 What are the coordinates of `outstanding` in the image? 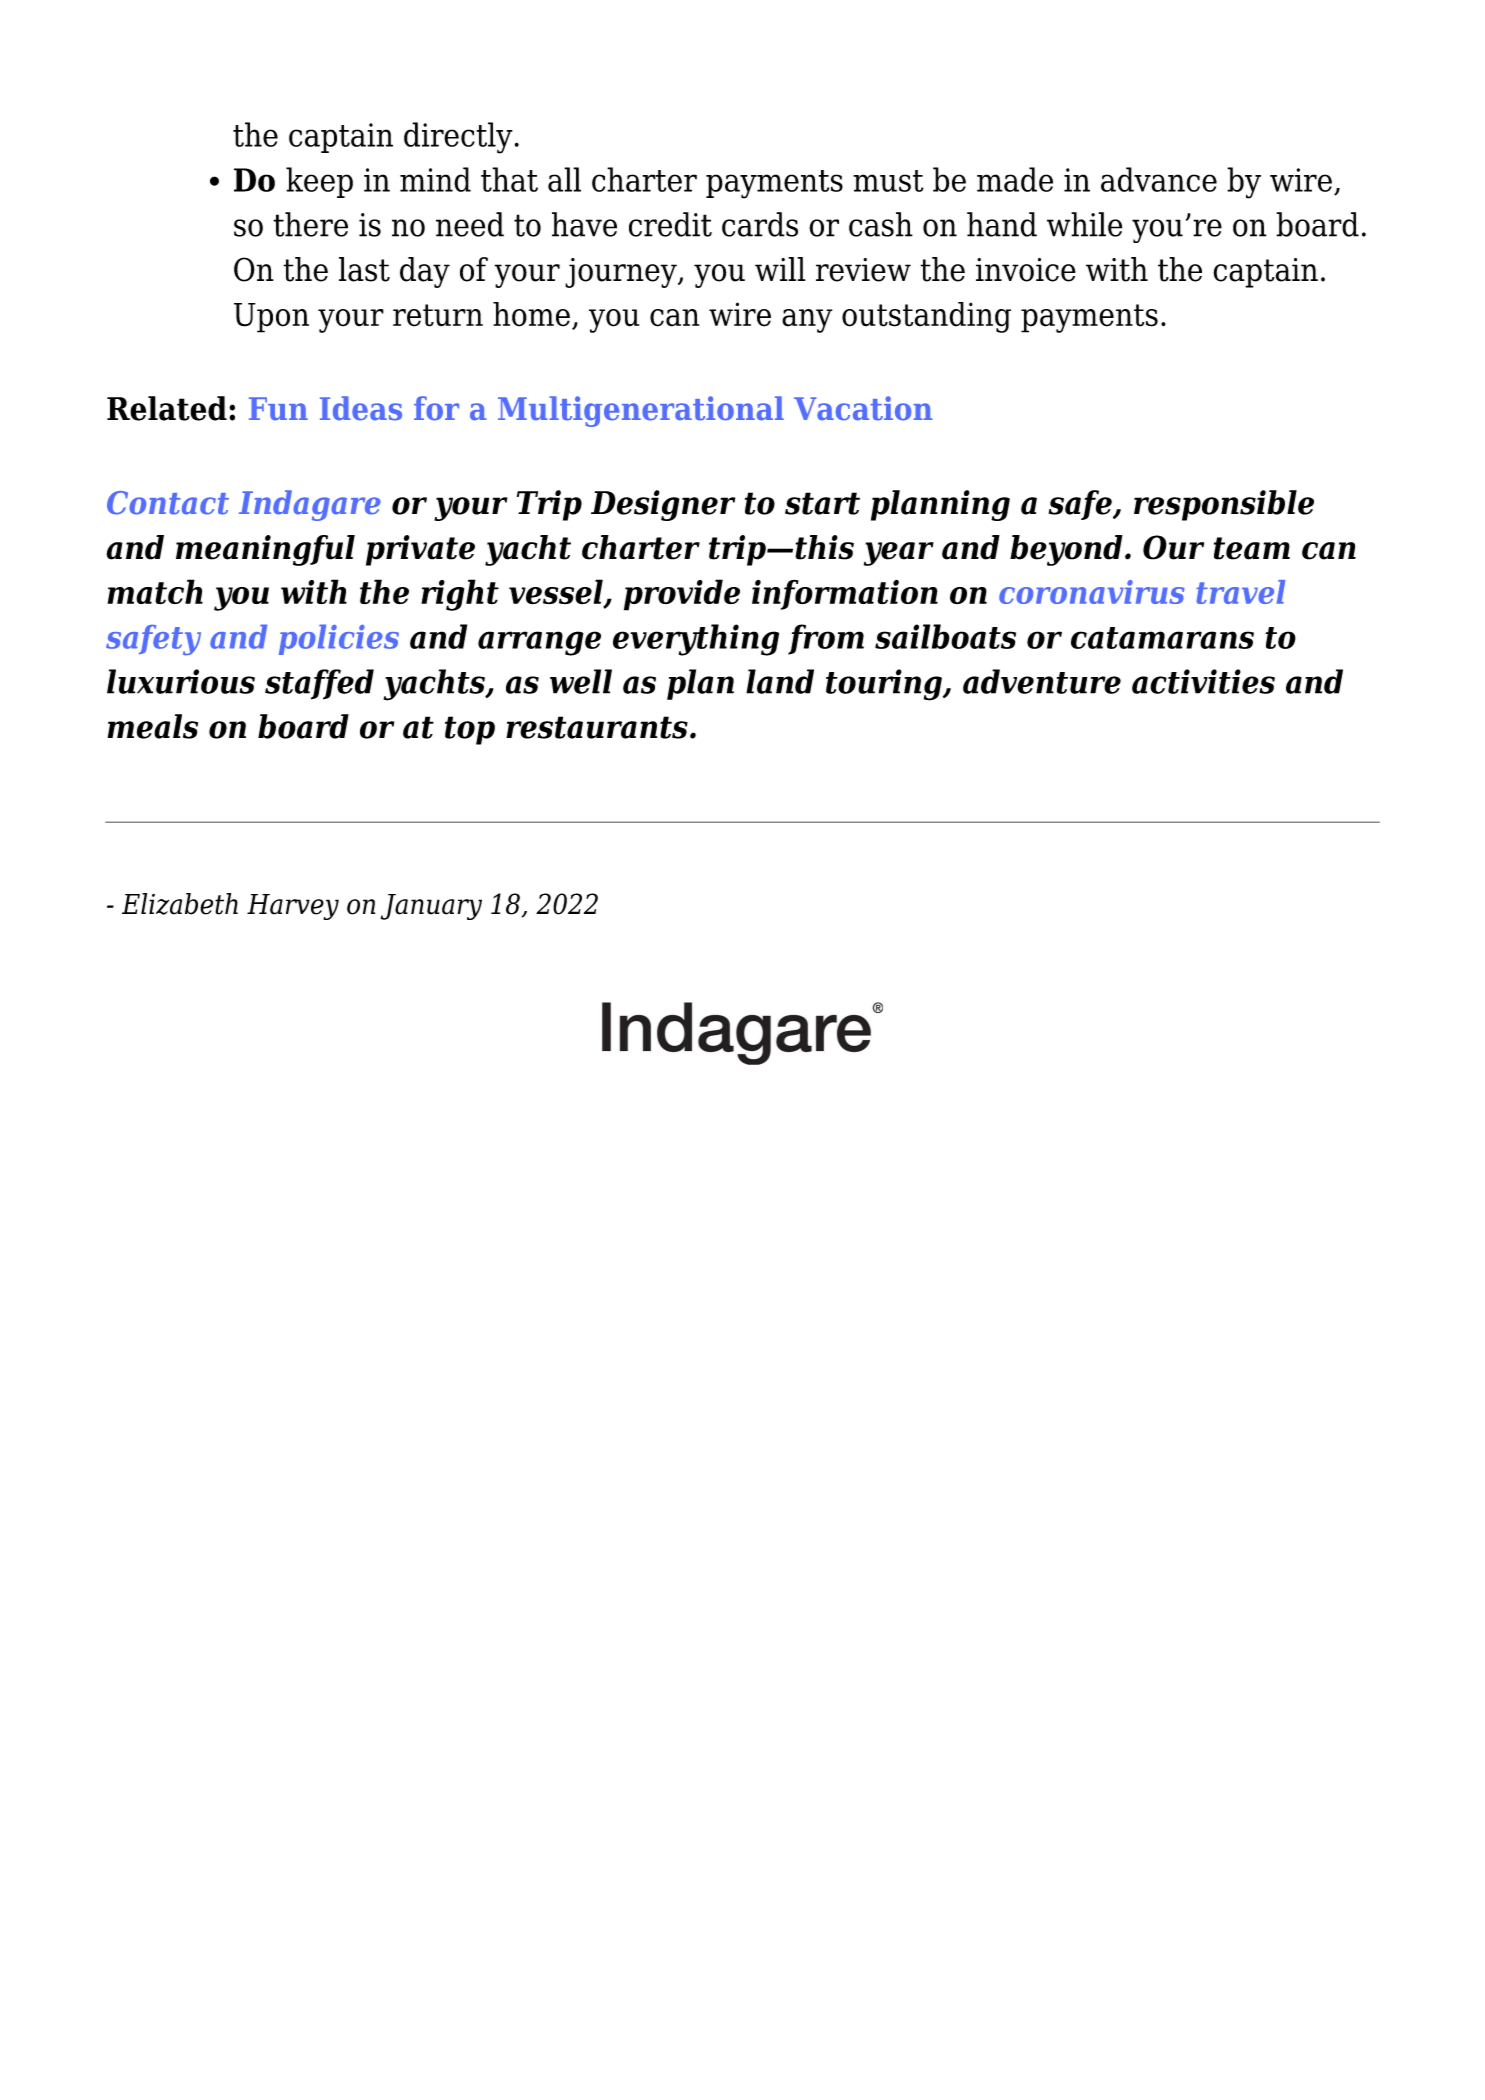 It's located at (926, 317).
